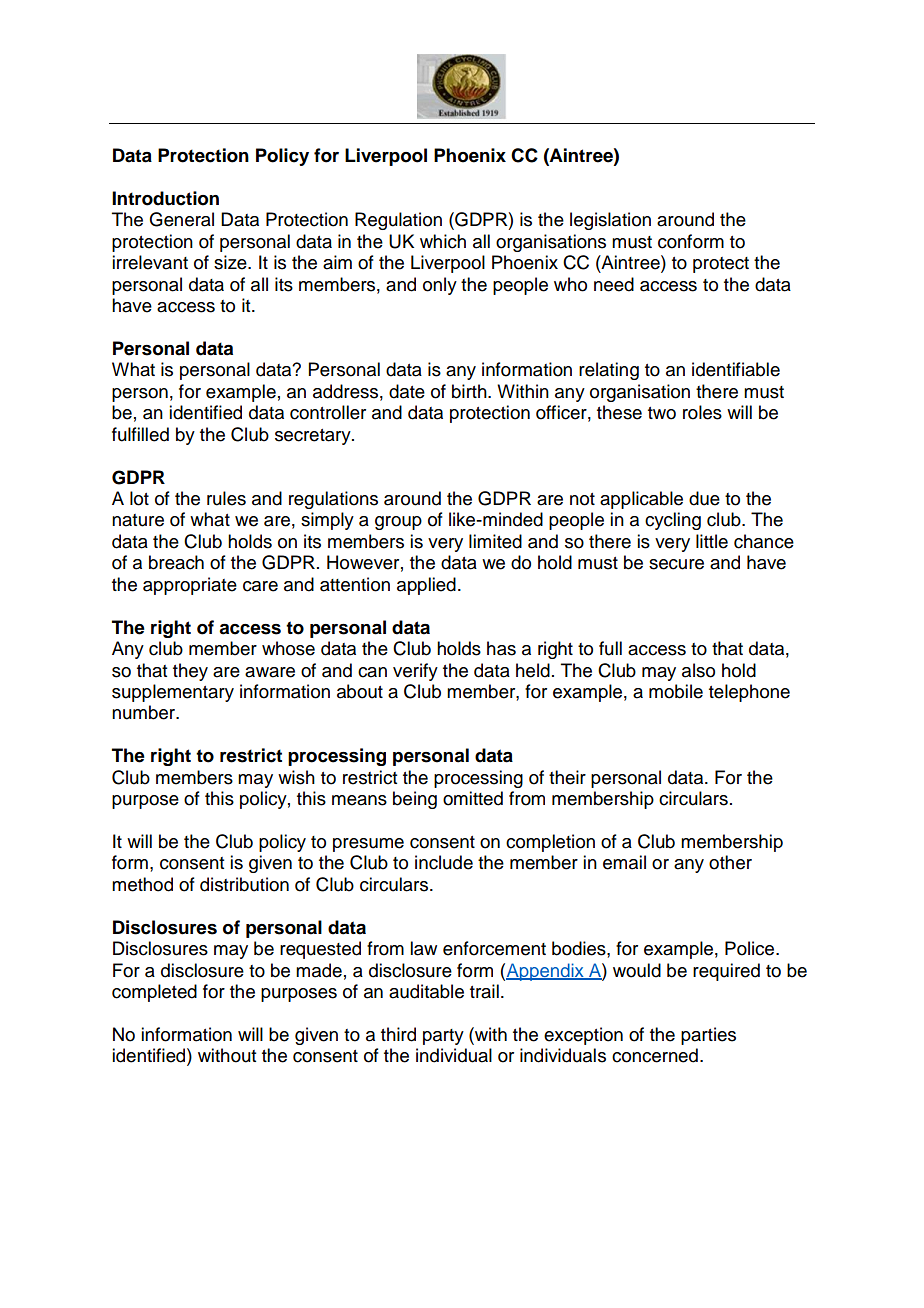 This document has width=924, height=1308. What do you see at coordinates (173, 693) in the document?
I see `supplementary` at bounding box center [173, 693].
